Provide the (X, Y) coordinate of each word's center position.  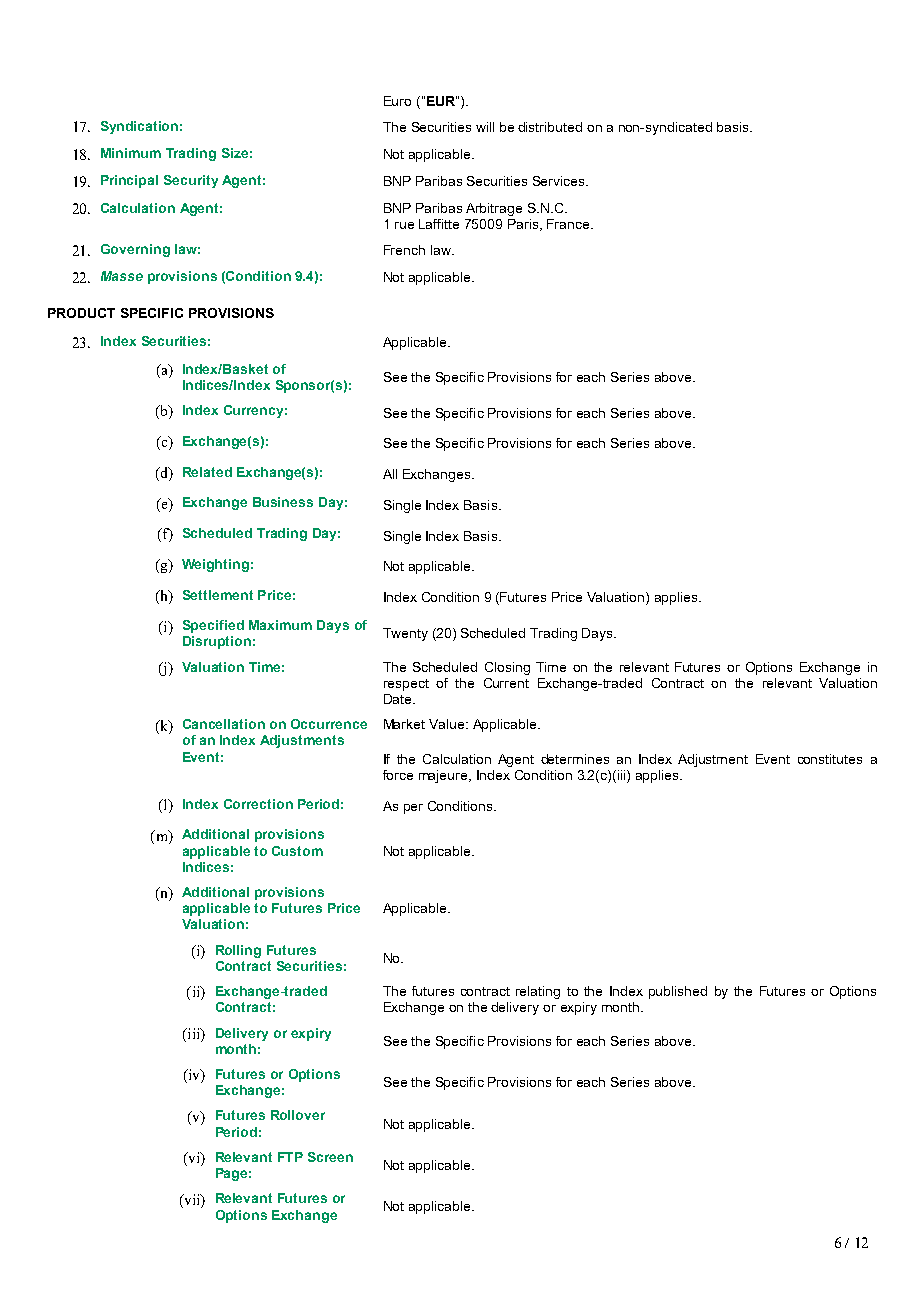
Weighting (215, 565)
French (404, 250)
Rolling (238, 951)
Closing (507, 668)
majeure (444, 776)
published (678, 992)
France (569, 224)
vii (192, 1199)
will (485, 127)
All (390, 474)
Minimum (131, 153)
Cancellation (224, 724)
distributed (550, 127)
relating (538, 992)
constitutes (830, 759)
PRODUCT (81, 313)
